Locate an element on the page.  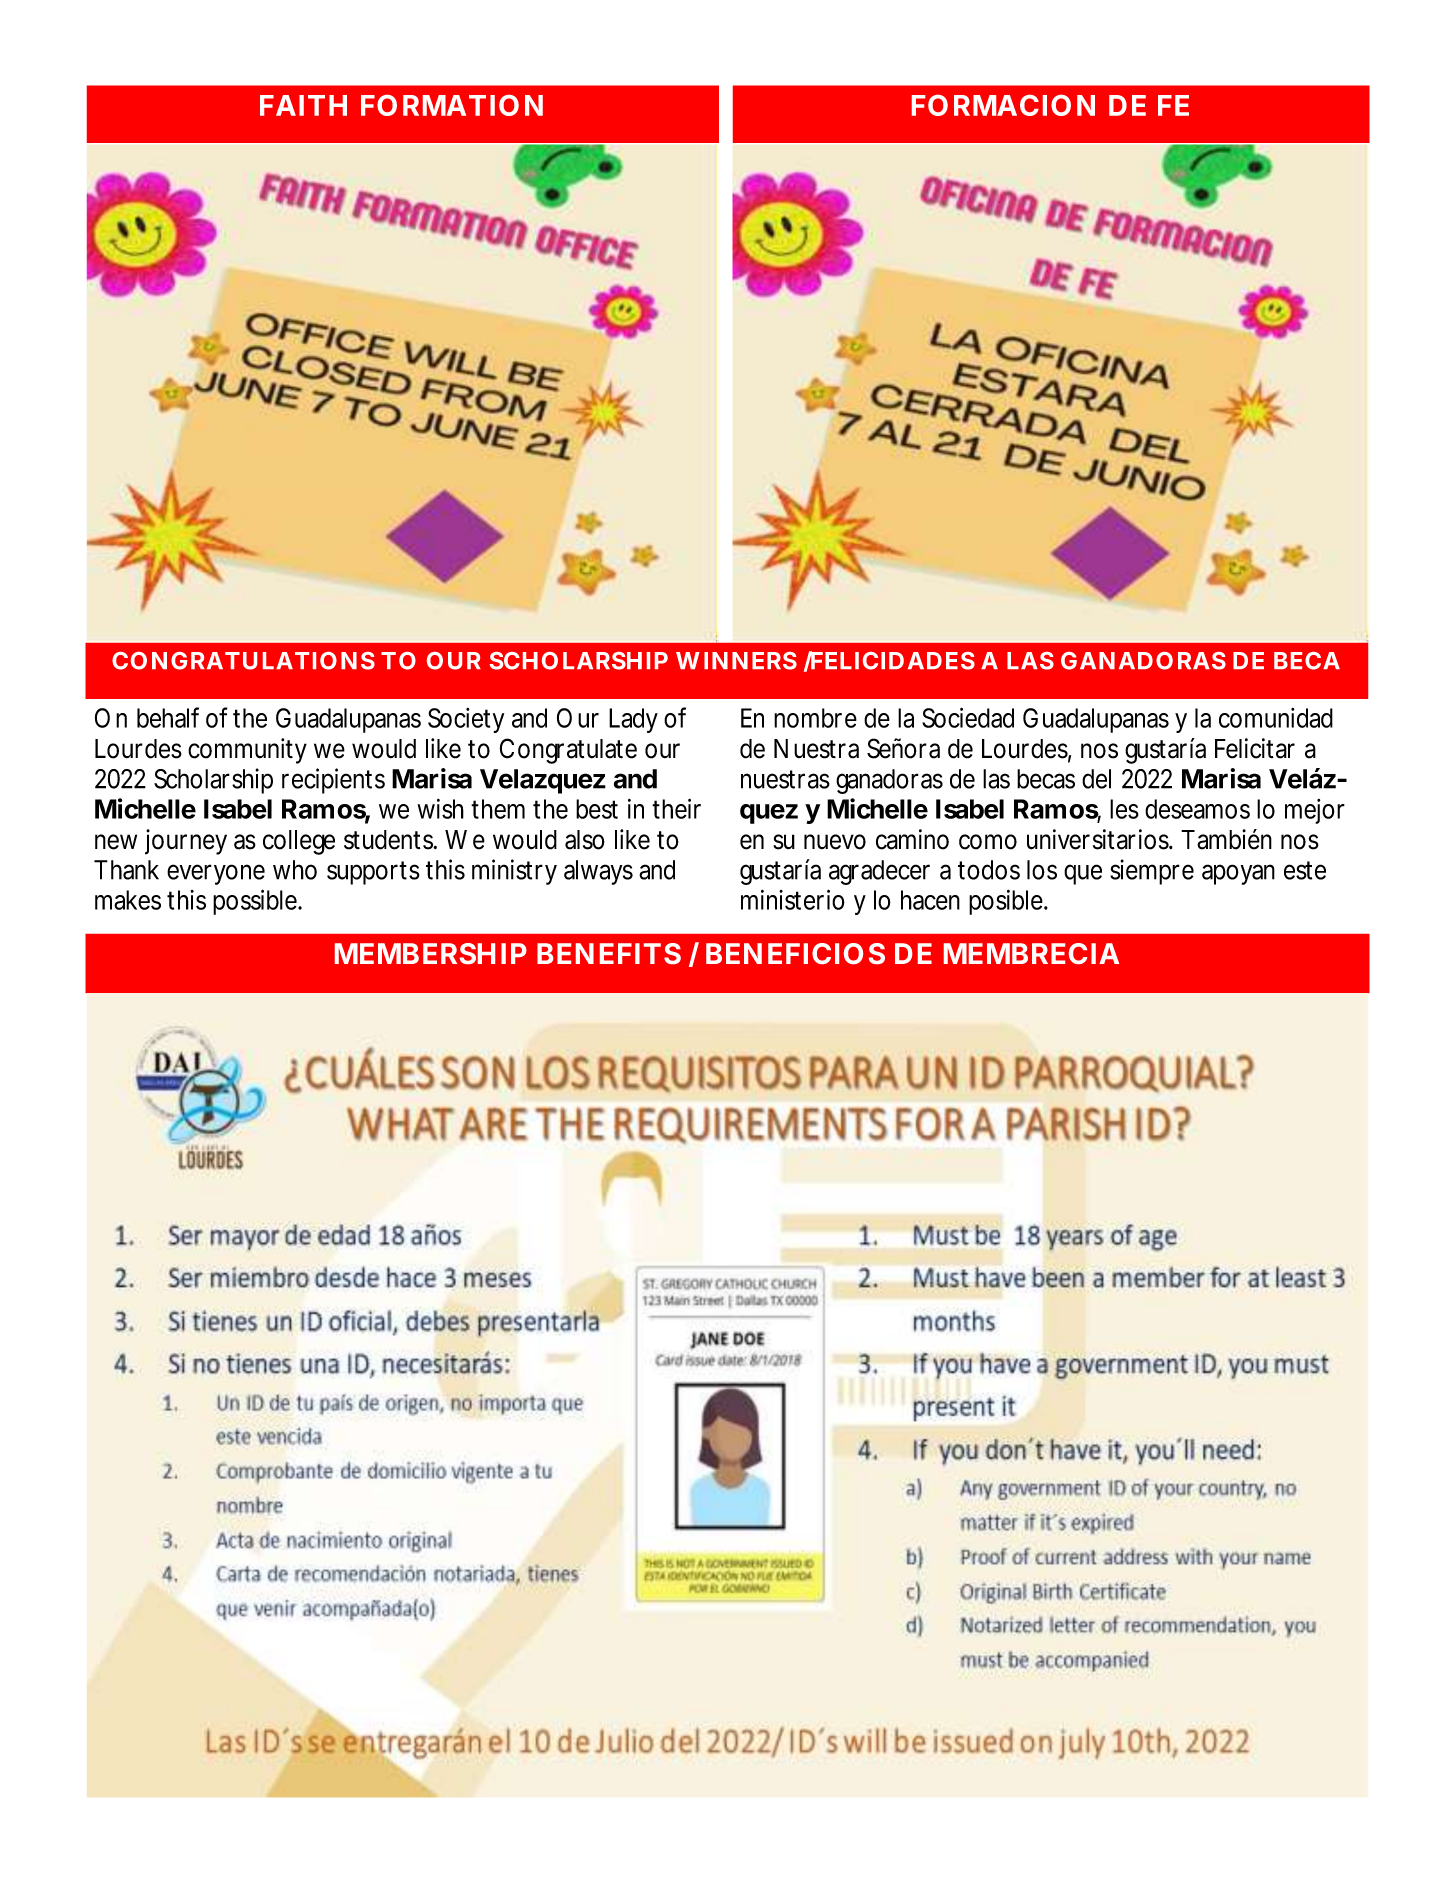
them is located at coordinates (496, 809).
